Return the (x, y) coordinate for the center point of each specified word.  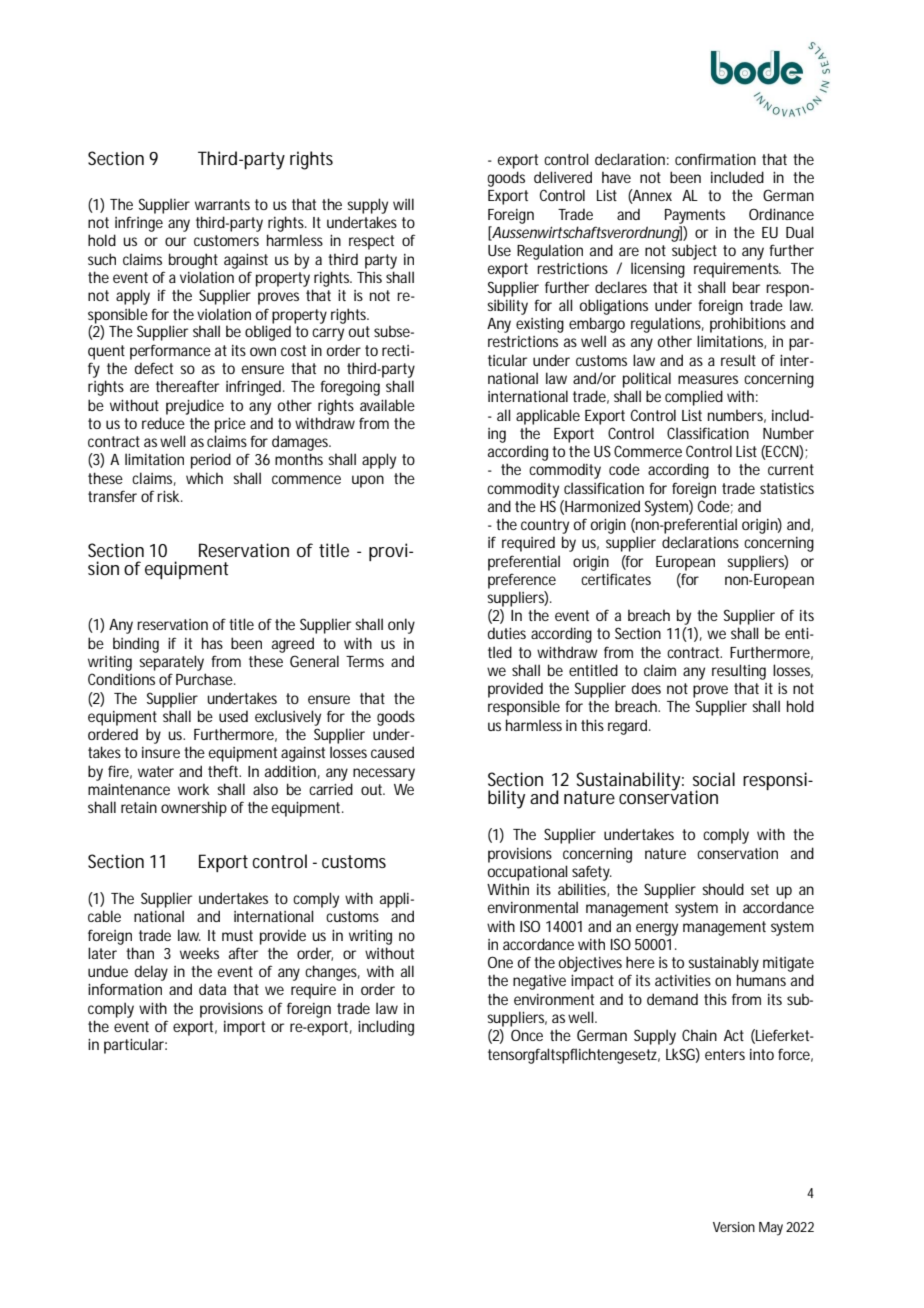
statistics (787, 488)
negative (539, 982)
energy (657, 929)
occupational (528, 873)
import (244, 1028)
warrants (222, 204)
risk (168, 496)
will (403, 204)
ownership (194, 809)
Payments (695, 216)
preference (522, 581)
